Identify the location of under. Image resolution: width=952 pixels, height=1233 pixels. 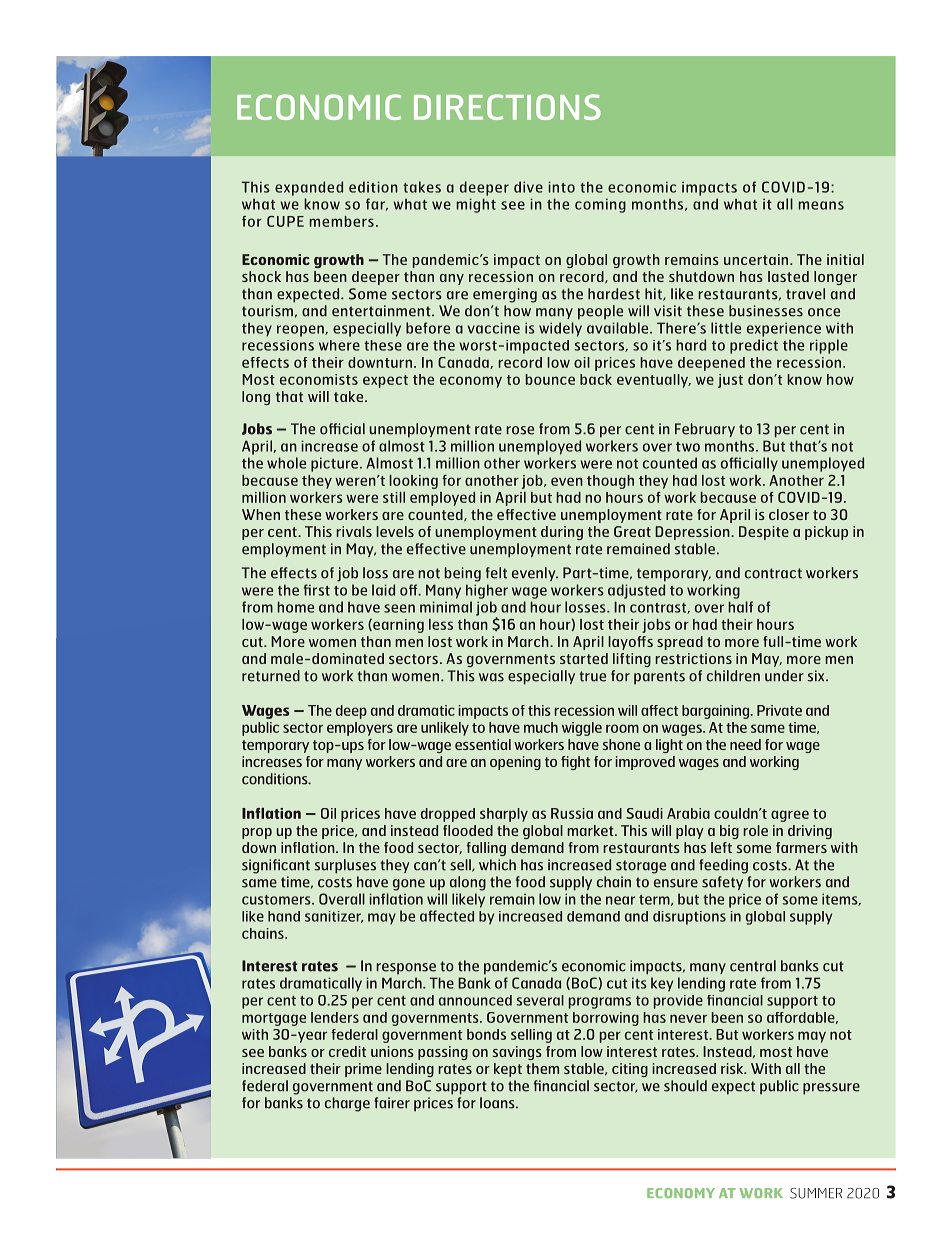
(784, 676).
